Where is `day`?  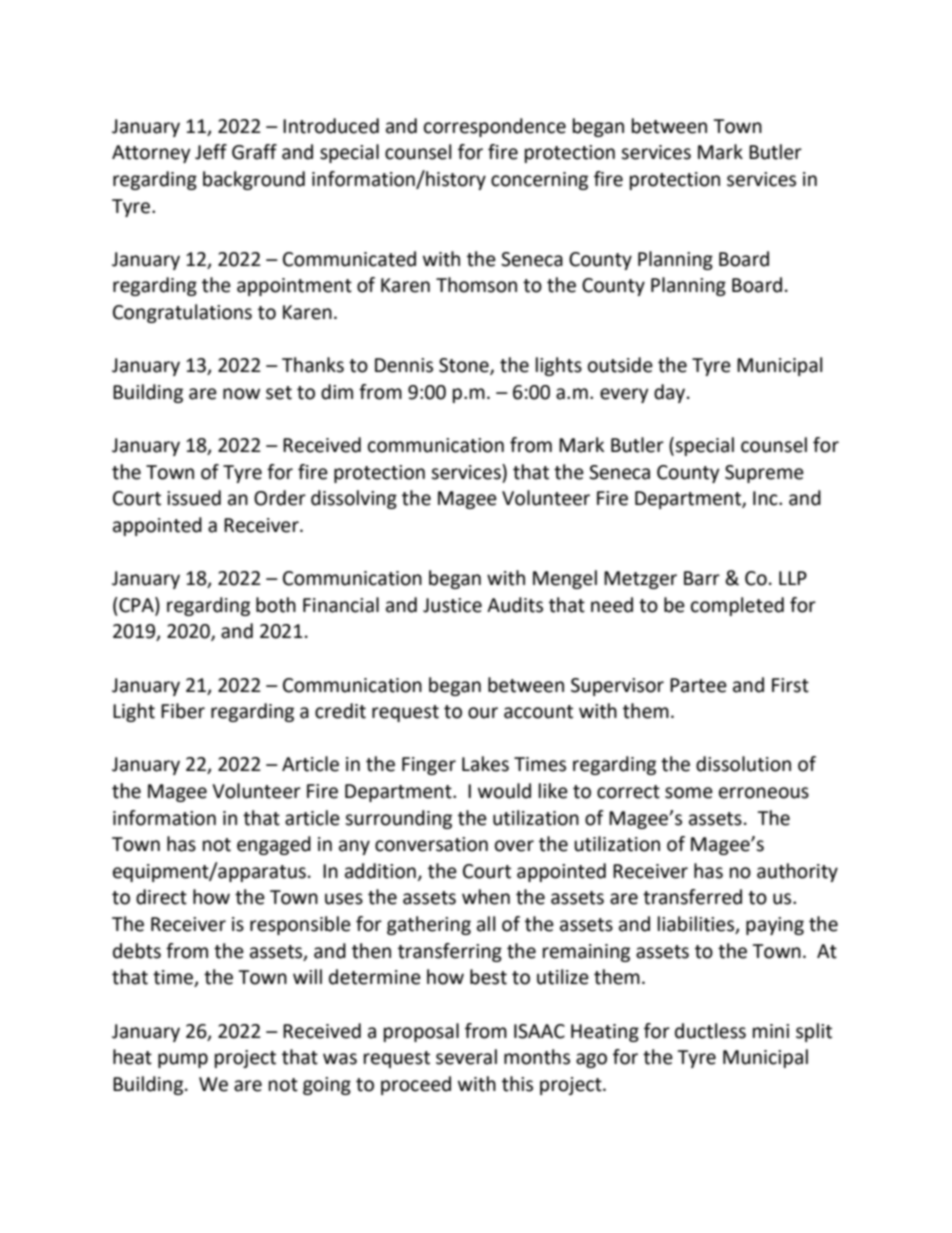 day is located at coordinates (671, 393).
